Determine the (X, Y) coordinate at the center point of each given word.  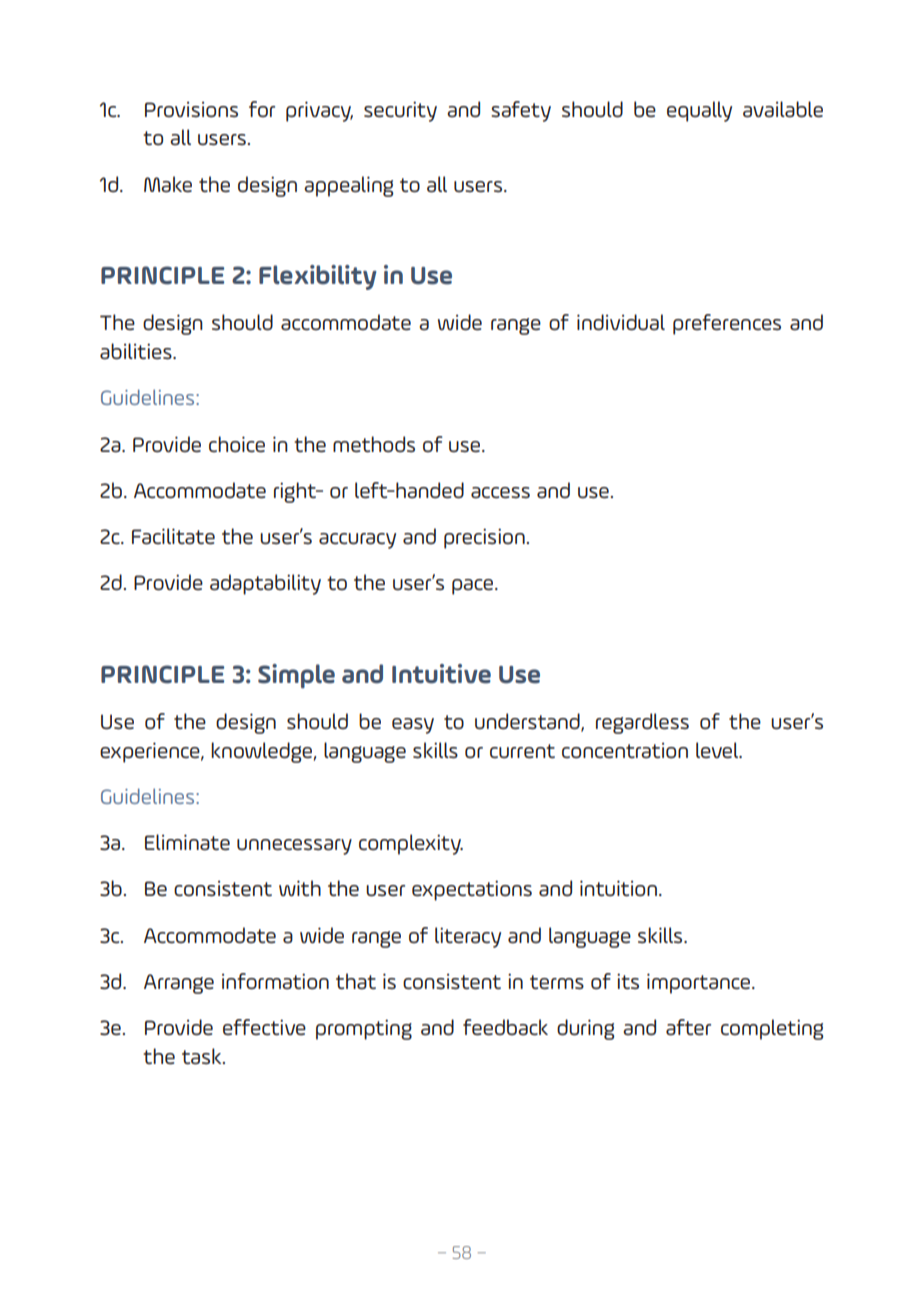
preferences (727, 324)
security (400, 111)
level (718, 750)
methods (374, 444)
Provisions (191, 110)
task (203, 1056)
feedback (505, 1027)
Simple (296, 676)
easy (413, 726)
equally (699, 111)
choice (237, 444)
